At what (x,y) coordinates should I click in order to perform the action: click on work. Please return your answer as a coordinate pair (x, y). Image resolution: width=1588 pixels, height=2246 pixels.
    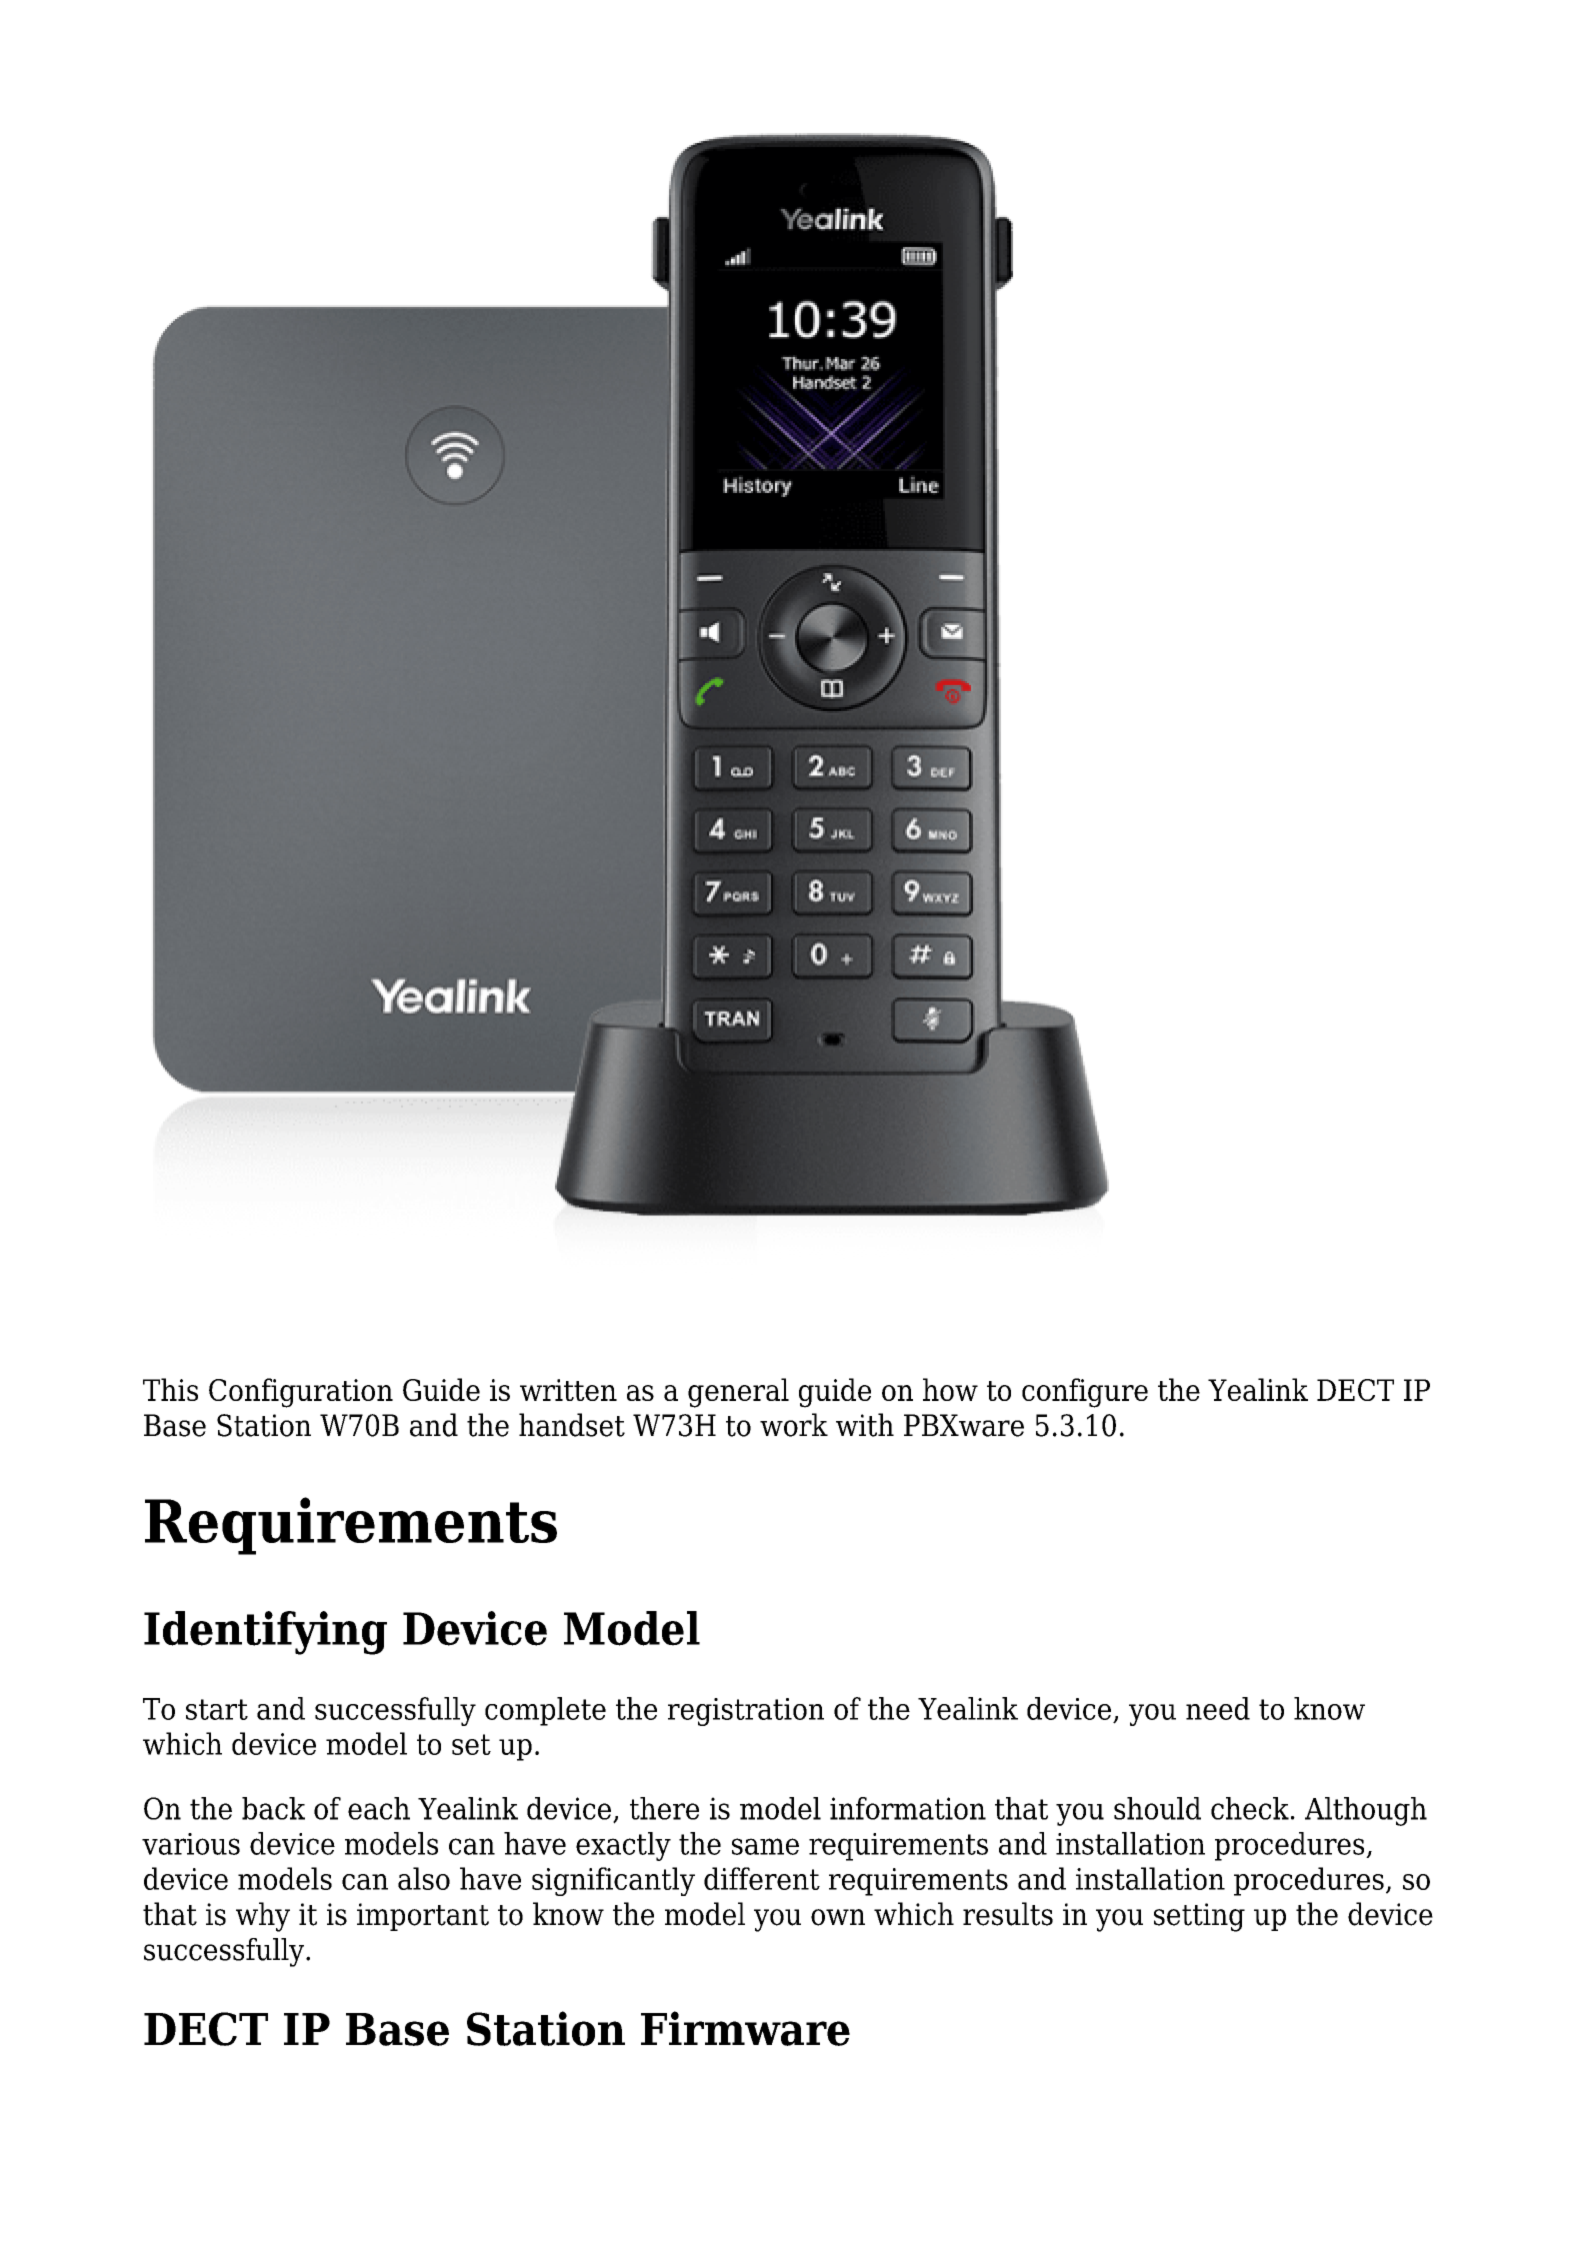
    Looking at the image, I should click on (794, 1425).
